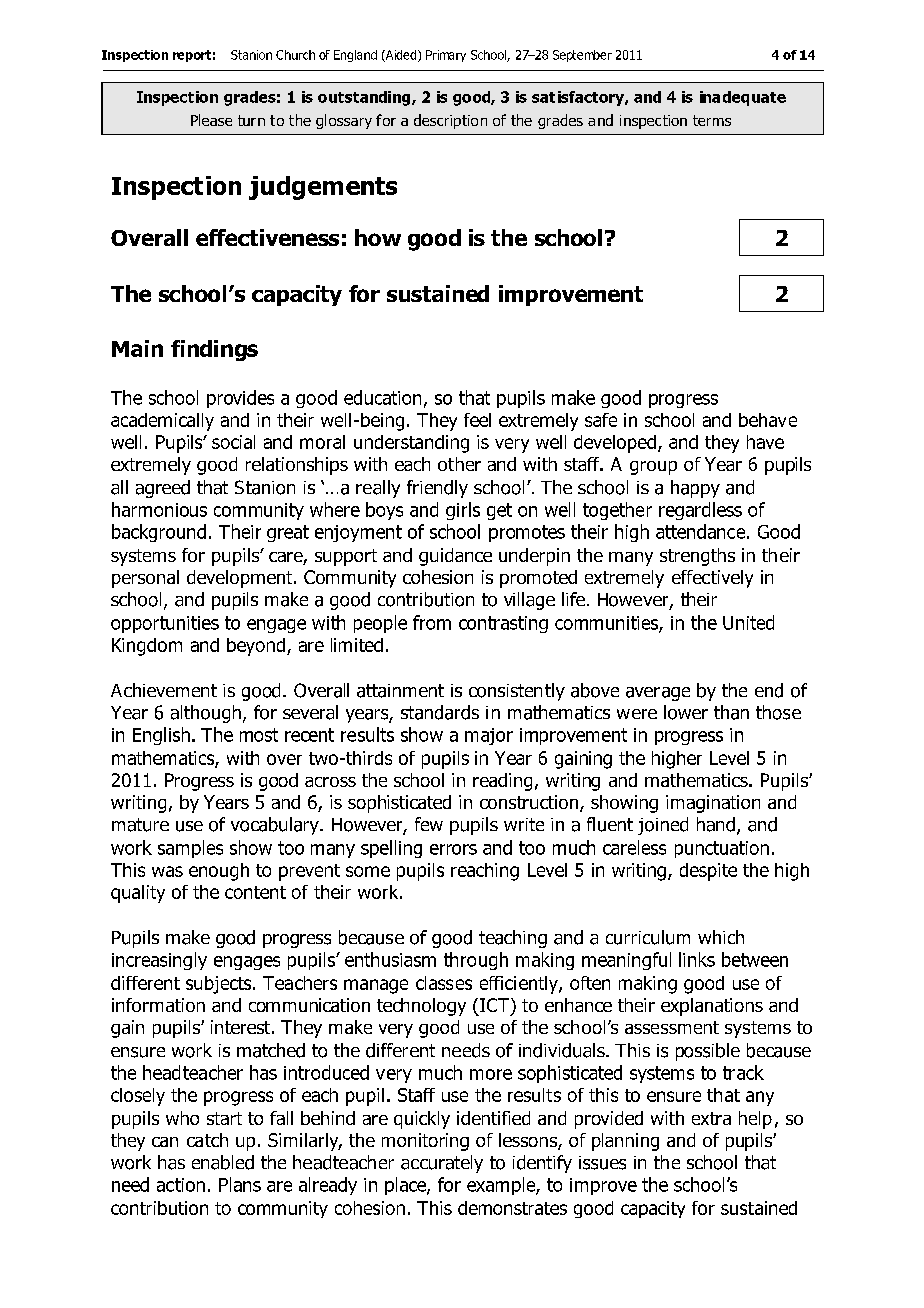 This screenshot has height=1308, width=924. Describe the element at coordinates (711, 1118) in the screenshot. I see `extra` at that location.
